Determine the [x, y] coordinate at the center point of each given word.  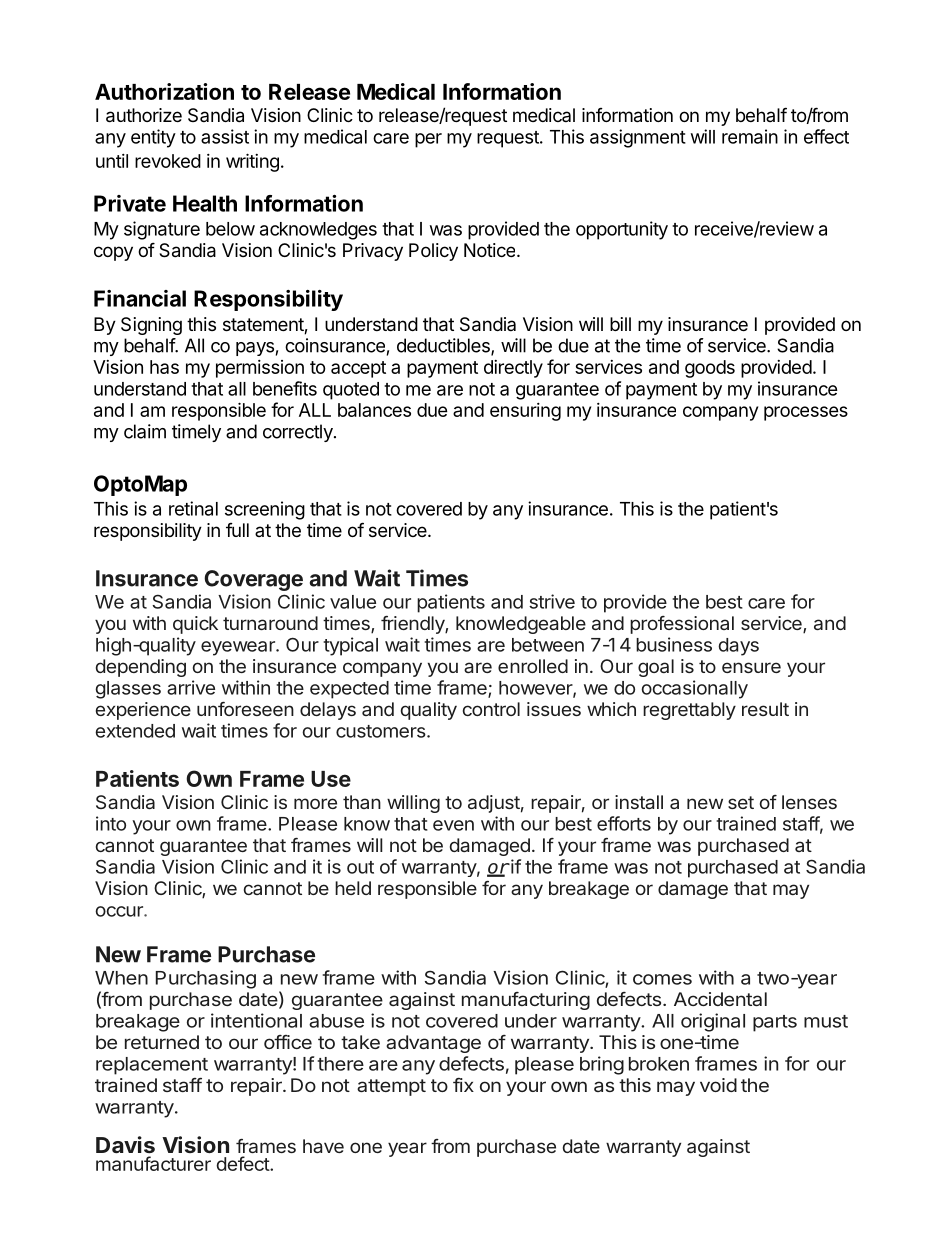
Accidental [720, 999]
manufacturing [526, 1001]
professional [682, 625]
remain [750, 136]
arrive [191, 687]
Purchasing [206, 979]
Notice [491, 250]
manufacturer [153, 1163]
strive [552, 601]
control [491, 709]
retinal [193, 508]
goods [710, 369]
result [765, 709]
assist [225, 136]
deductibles [444, 346]
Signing [151, 326]
